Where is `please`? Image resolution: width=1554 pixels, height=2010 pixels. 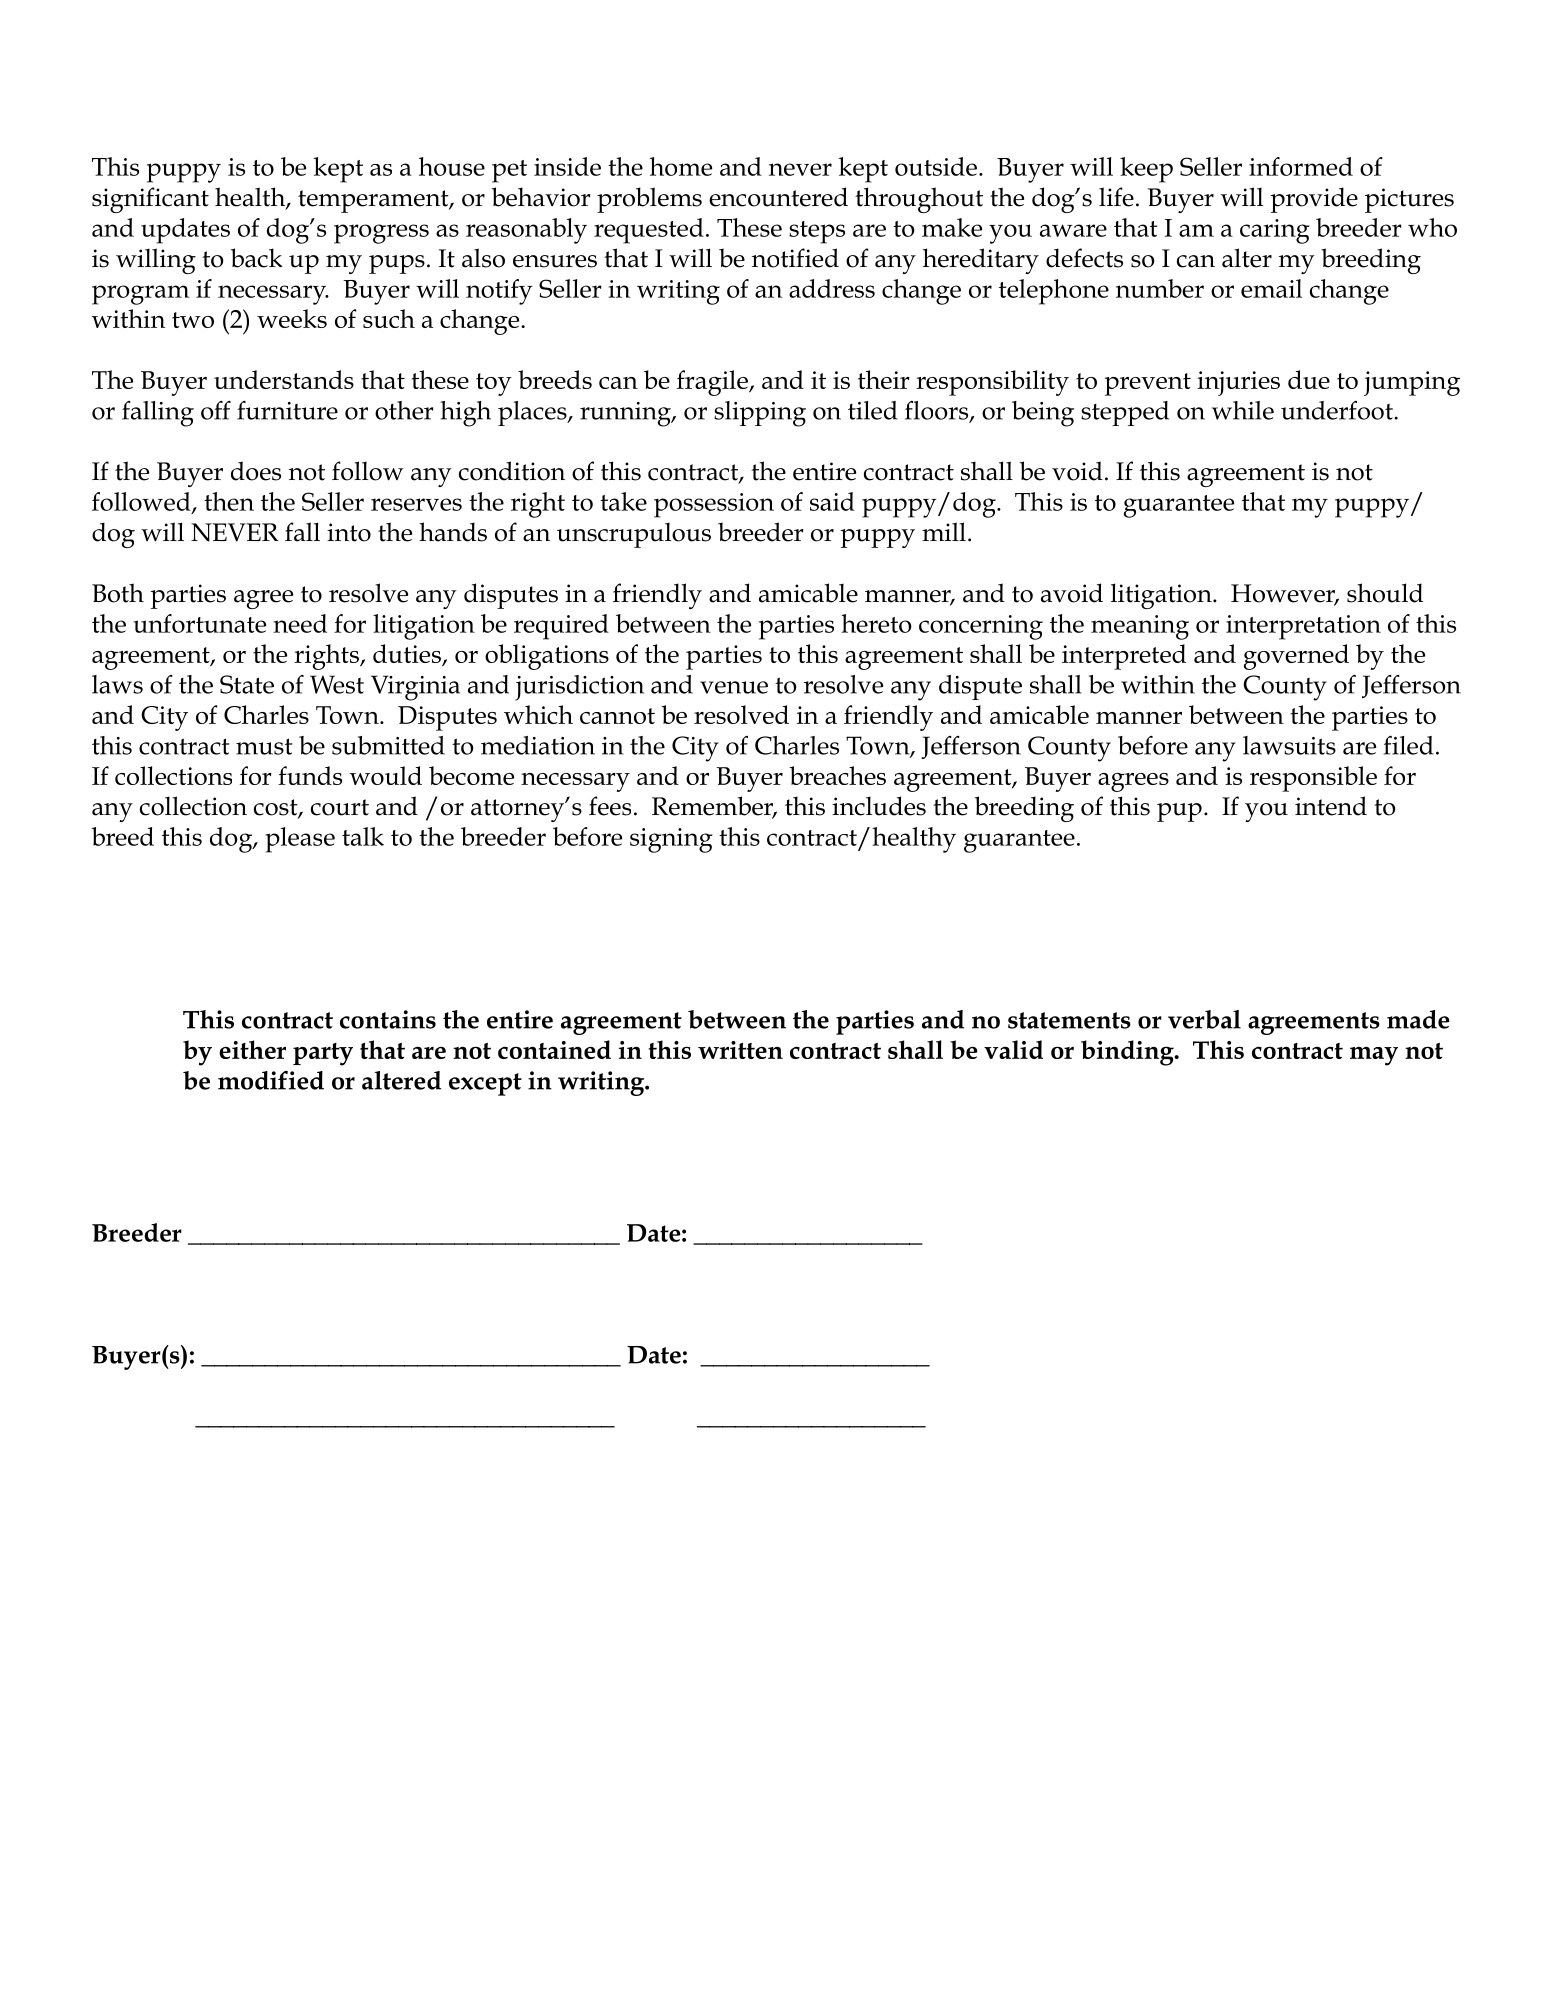 please is located at coordinates (300, 840).
